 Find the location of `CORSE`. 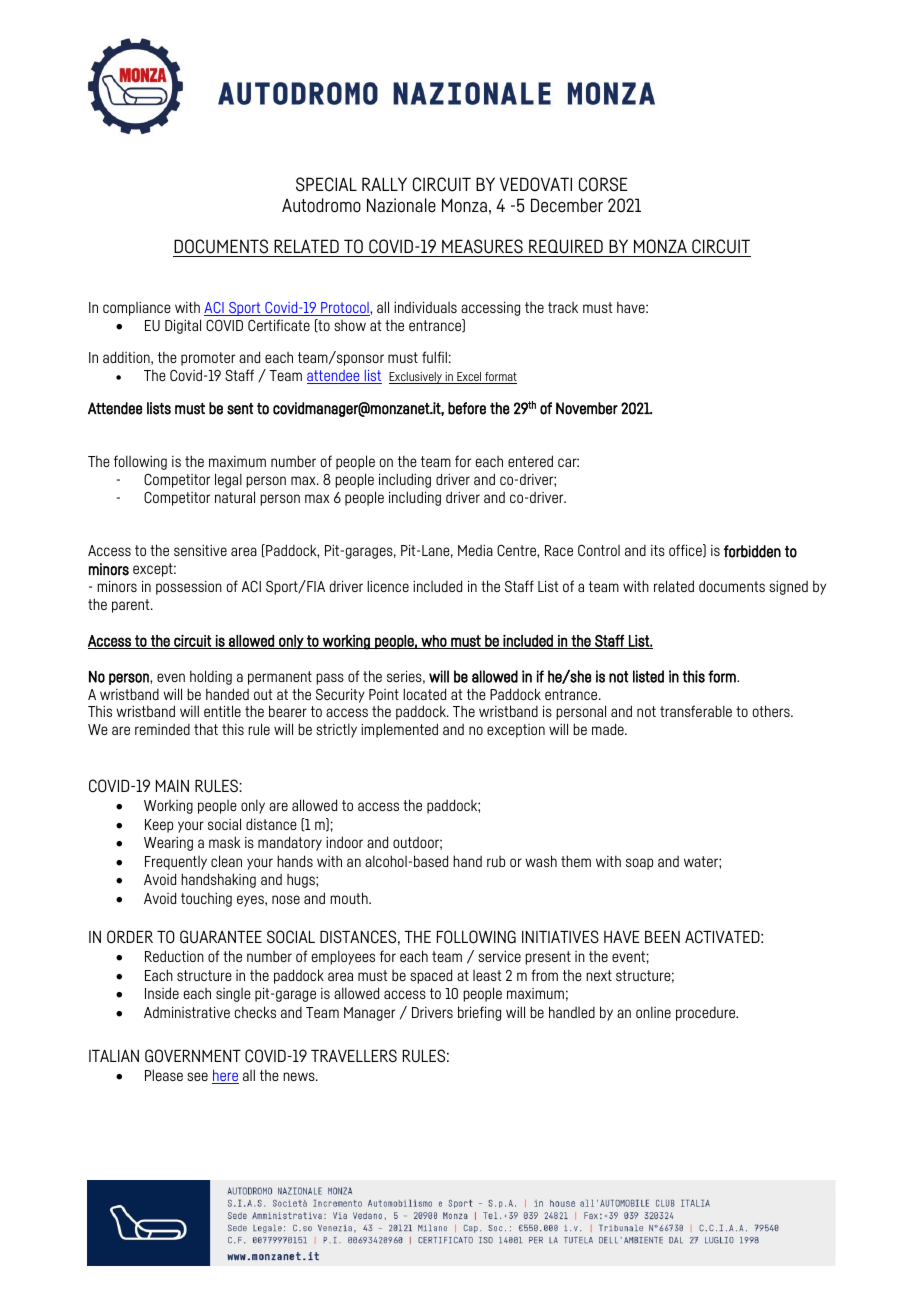

CORSE is located at coordinates (603, 184).
